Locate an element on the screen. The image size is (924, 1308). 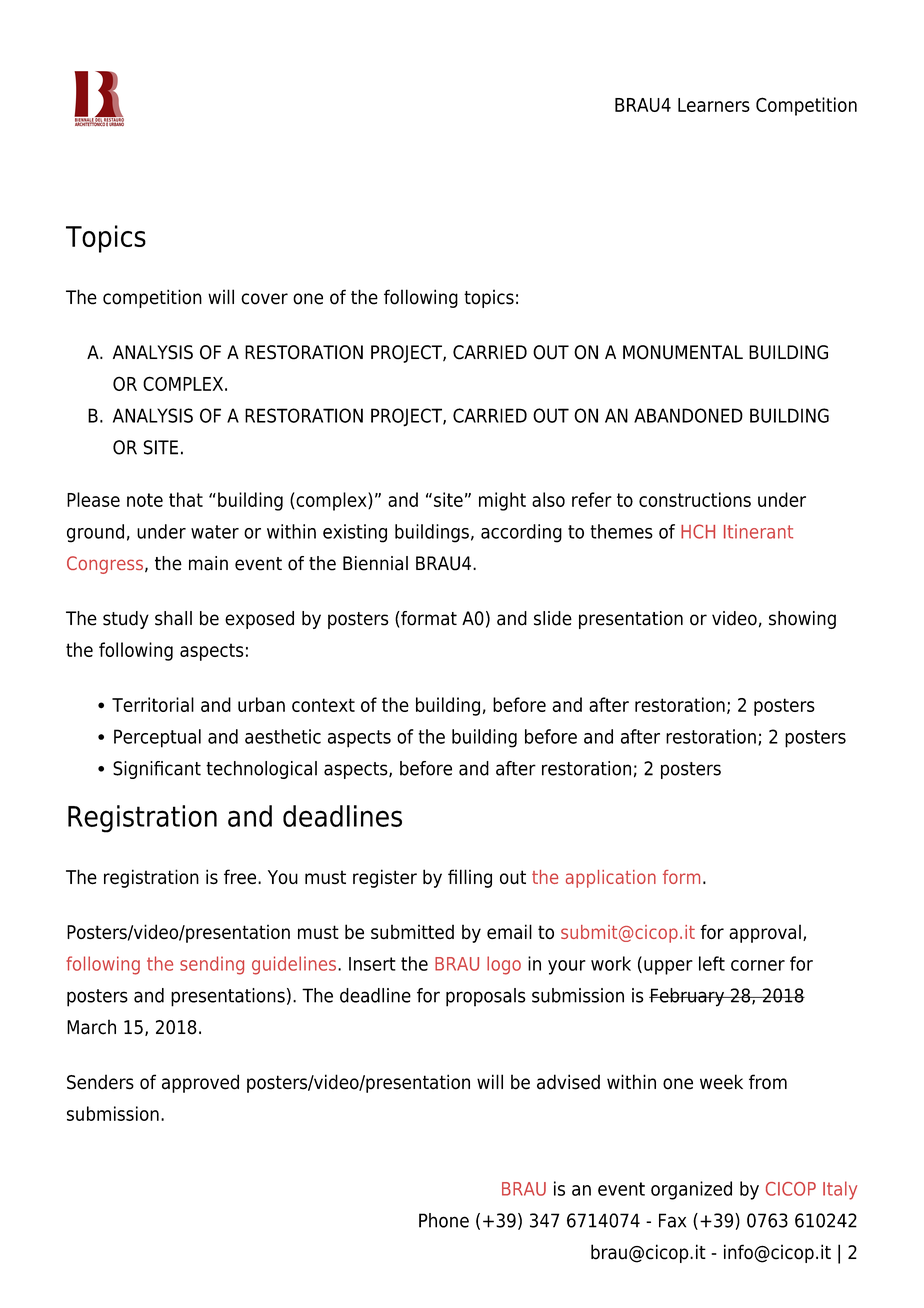
MONUMENTAL is located at coordinates (683, 352).
